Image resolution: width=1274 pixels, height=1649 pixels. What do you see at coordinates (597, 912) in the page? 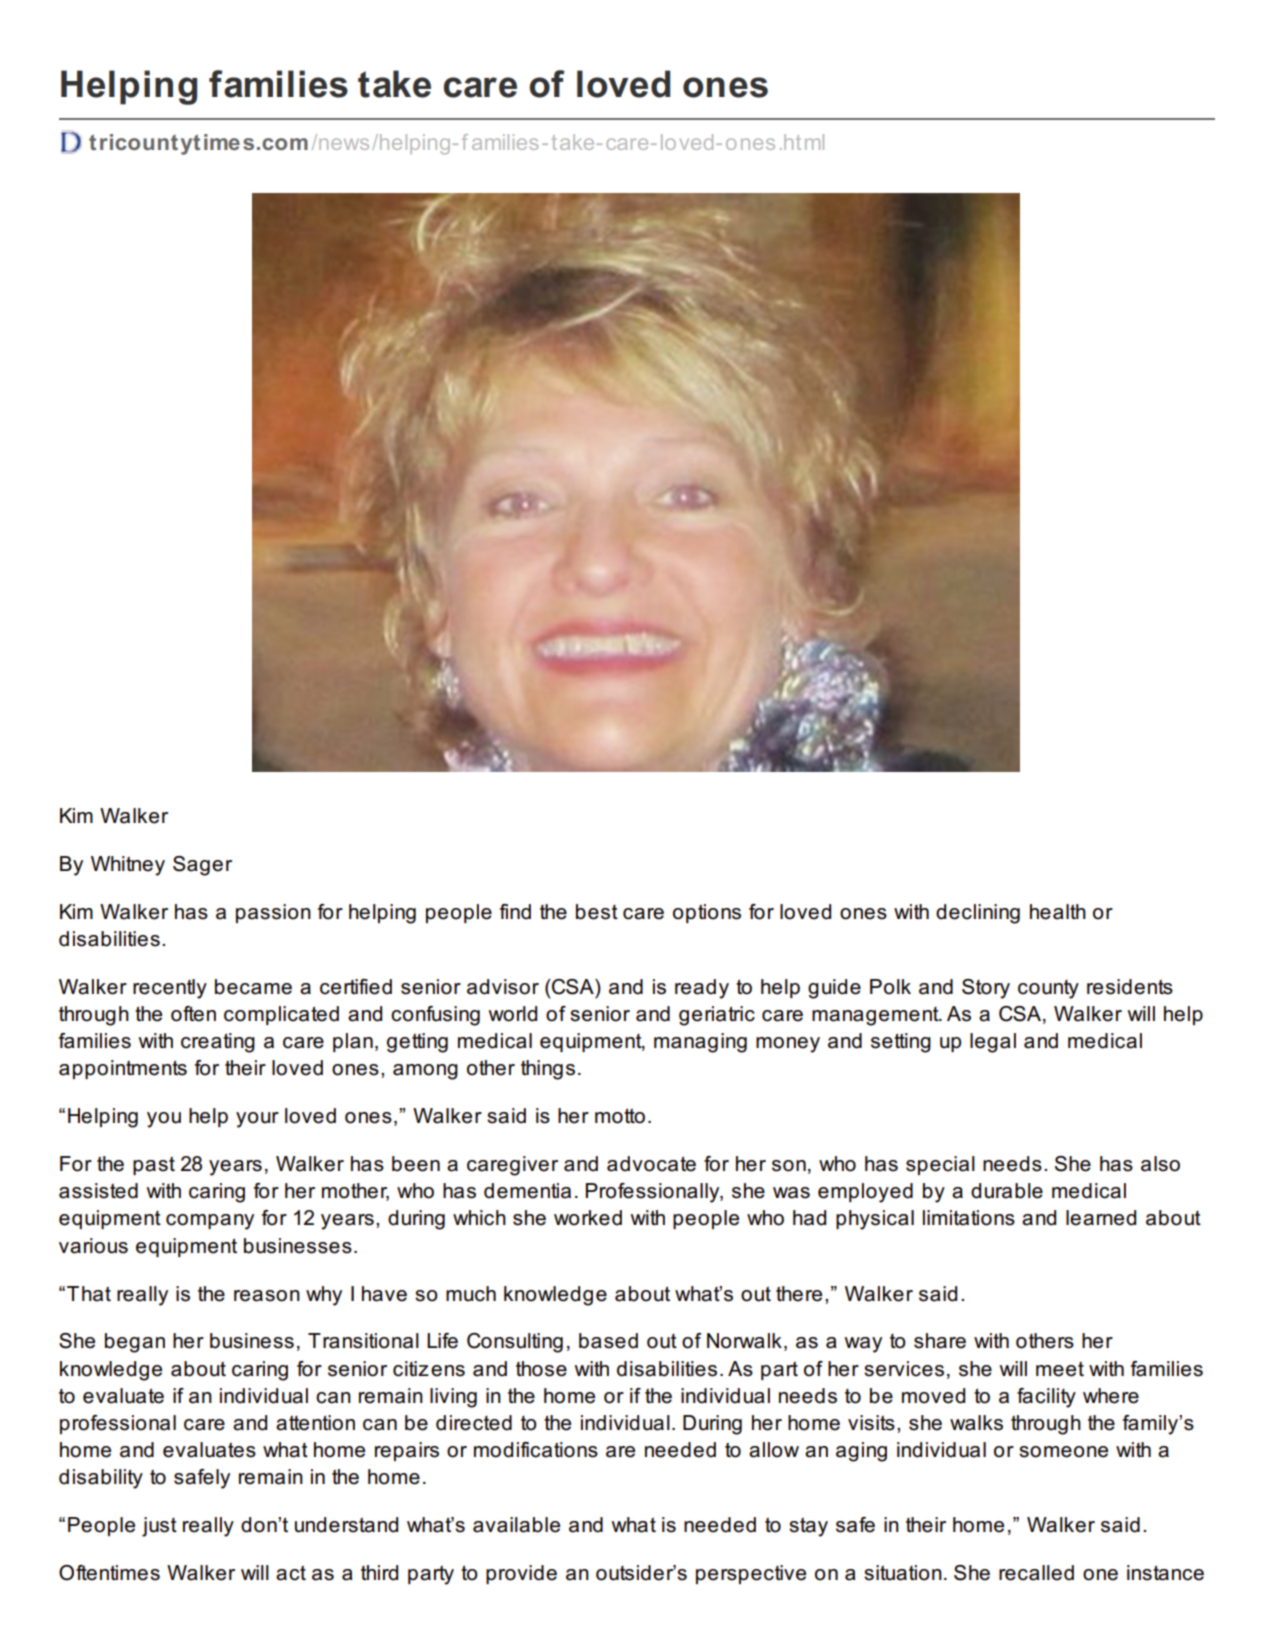
I see `best` at bounding box center [597, 912].
